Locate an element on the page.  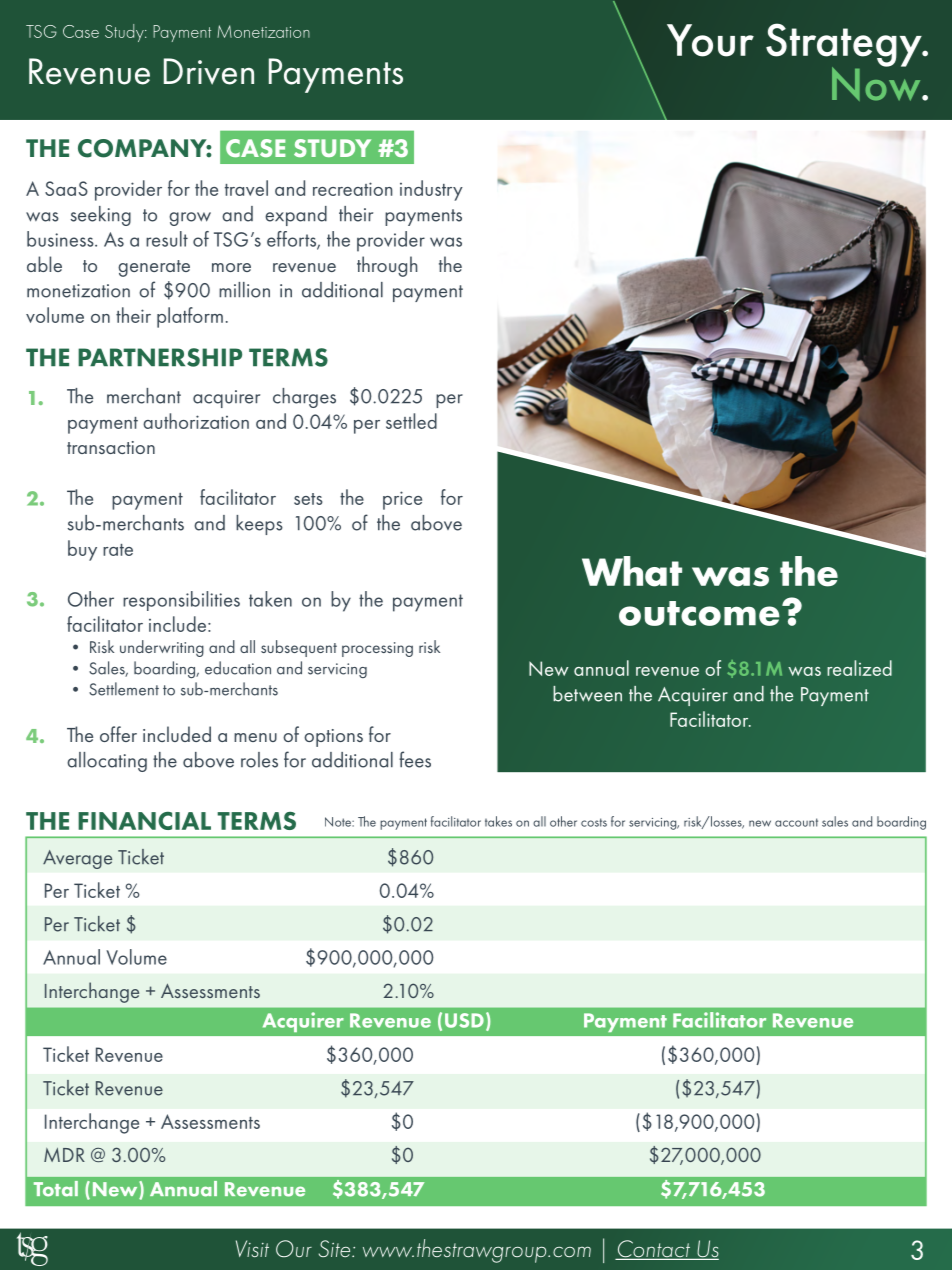
Driven is located at coordinates (209, 71).
